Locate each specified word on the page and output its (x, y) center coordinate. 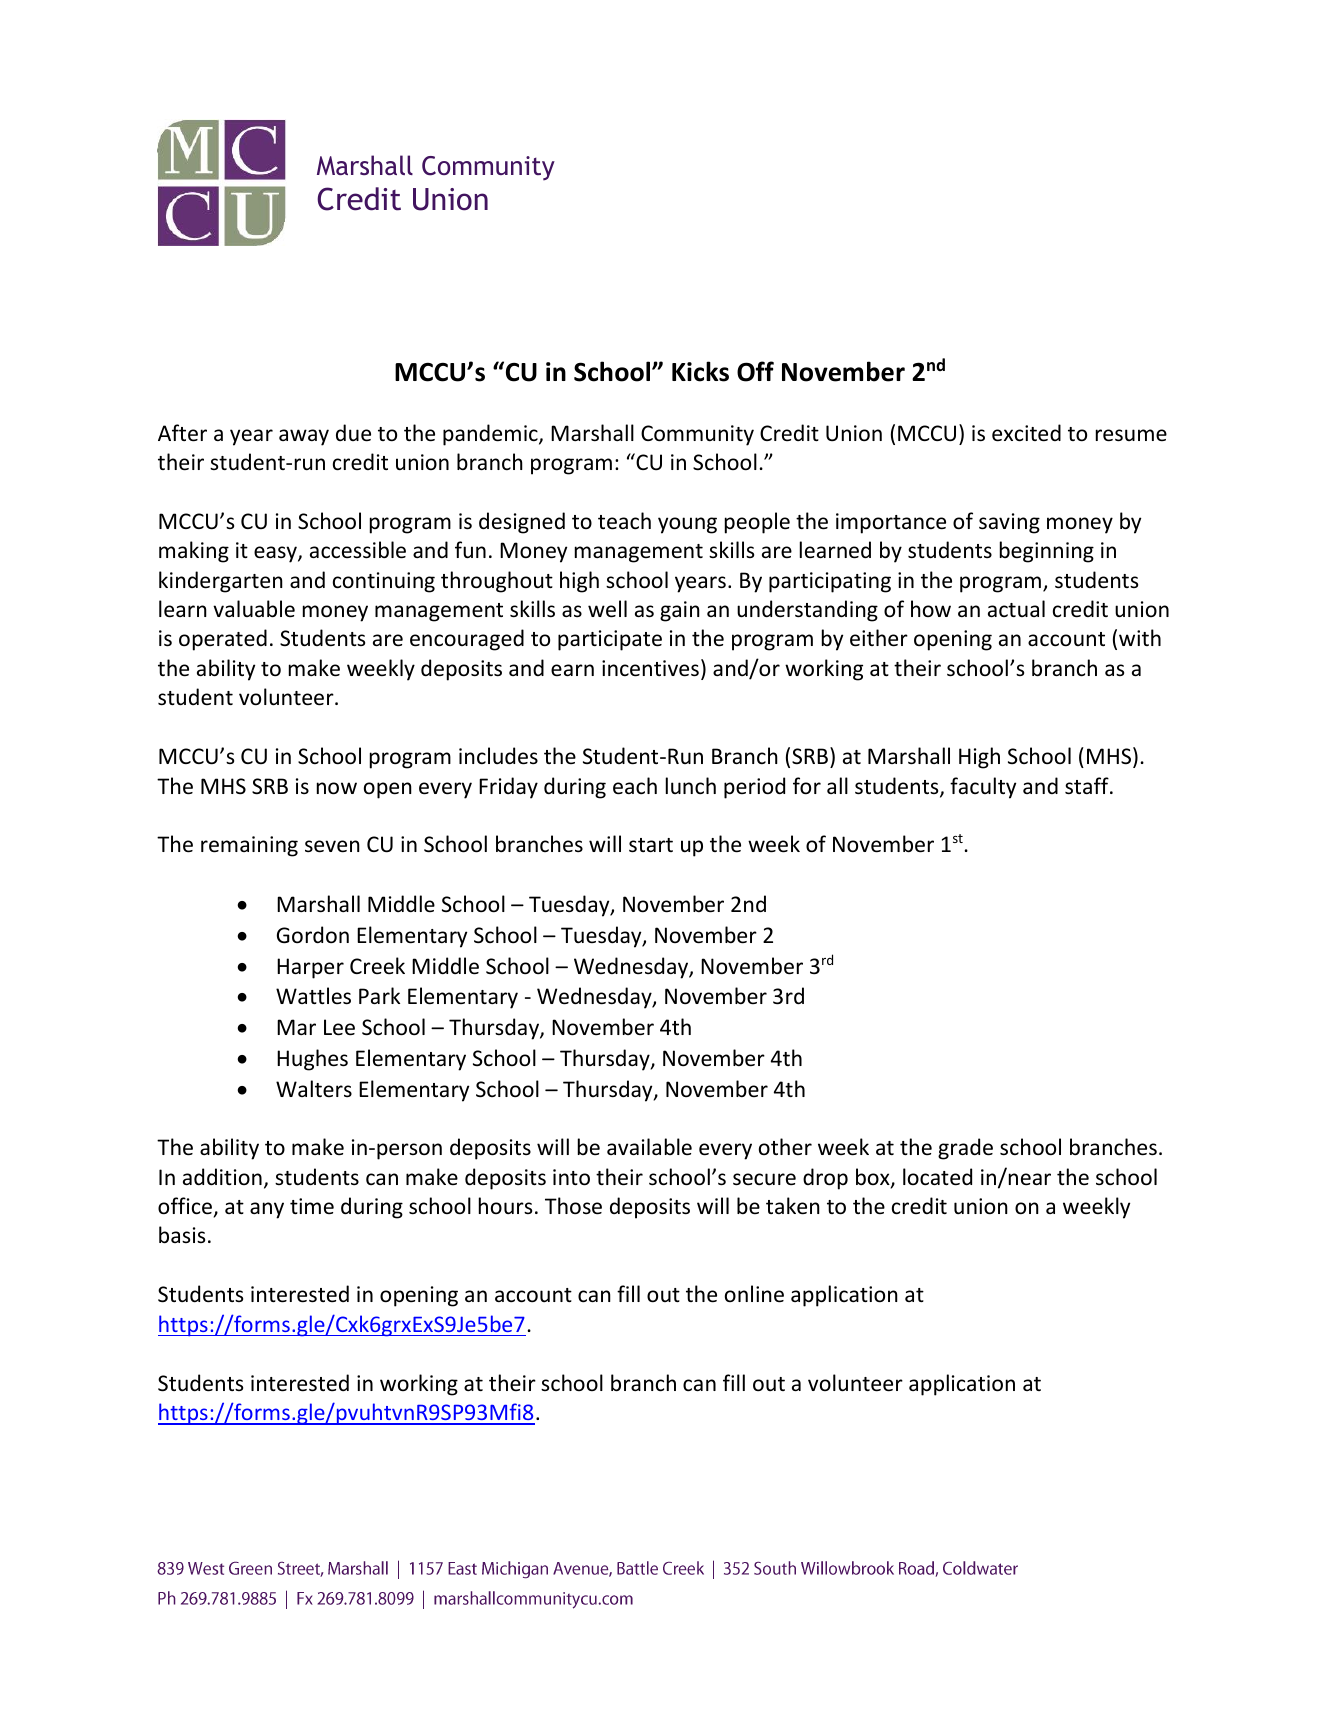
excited (1026, 433)
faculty (983, 788)
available (649, 1147)
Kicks (700, 371)
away (304, 437)
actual (1016, 608)
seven (332, 846)
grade (965, 1149)
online (754, 1294)
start (651, 845)
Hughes (312, 1060)
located (937, 1177)
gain (680, 611)
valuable (254, 609)
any (267, 1210)
